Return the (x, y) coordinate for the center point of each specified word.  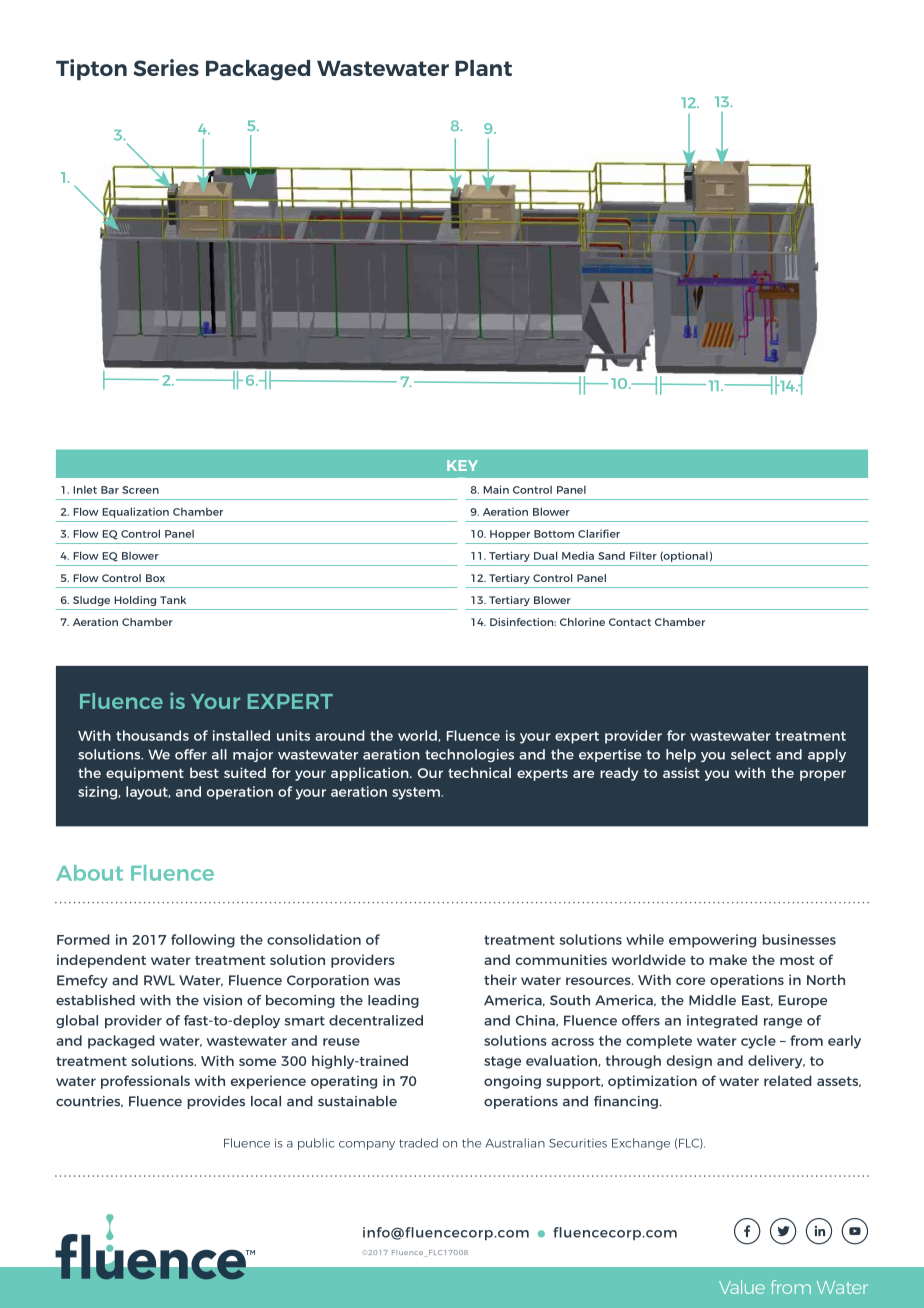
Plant (483, 68)
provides (216, 1102)
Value (742, 1287)
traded (418, 1143)
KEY (462, 465)
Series (166, 67)
